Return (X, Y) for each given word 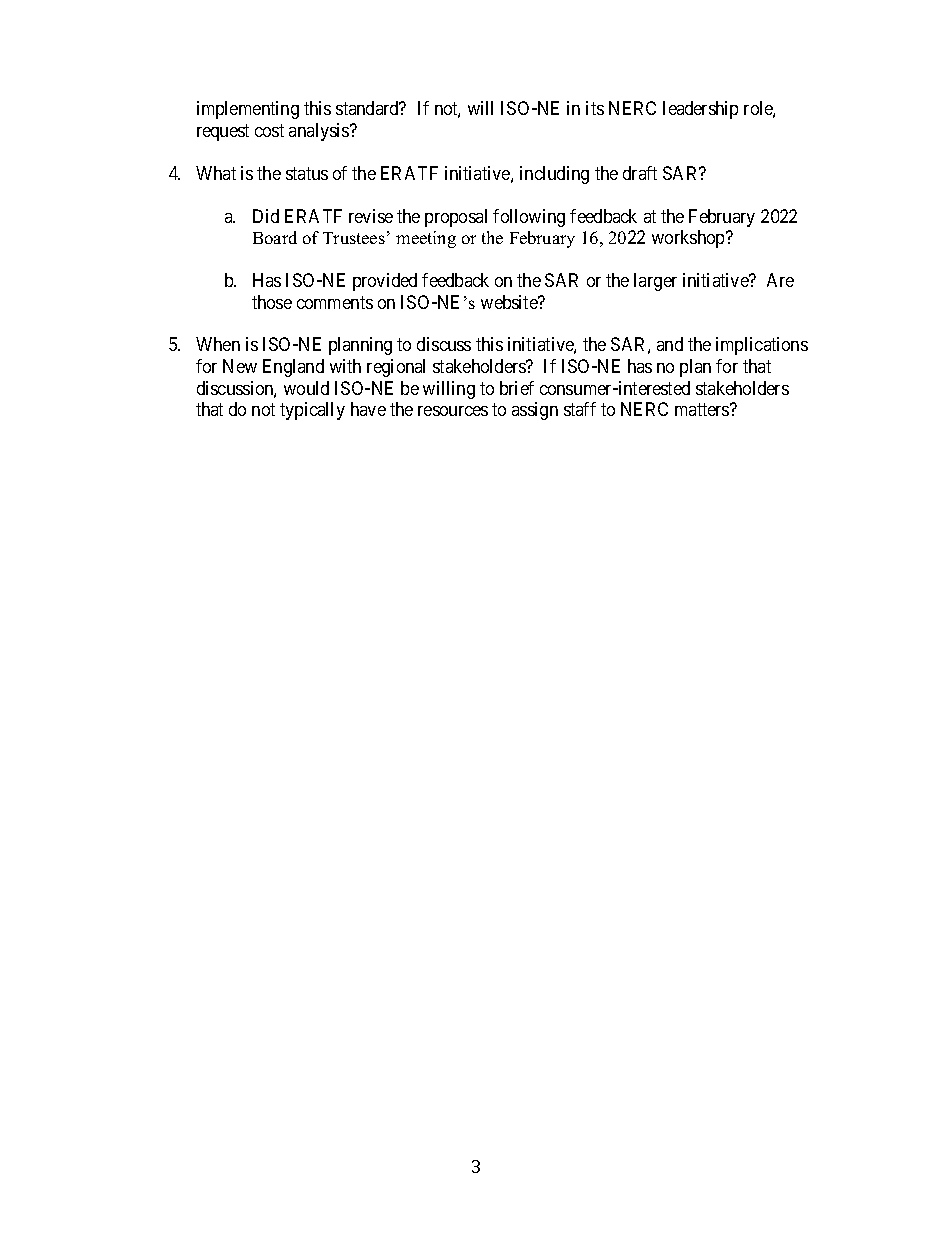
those (272, 302)
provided (385, 282)
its (595, 108)
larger (655, 282)
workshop (689, 239)
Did (266, 216)
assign (535, 411)
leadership (700, 110)
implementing (248, 110)
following (529, 218)
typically (312, 411)
